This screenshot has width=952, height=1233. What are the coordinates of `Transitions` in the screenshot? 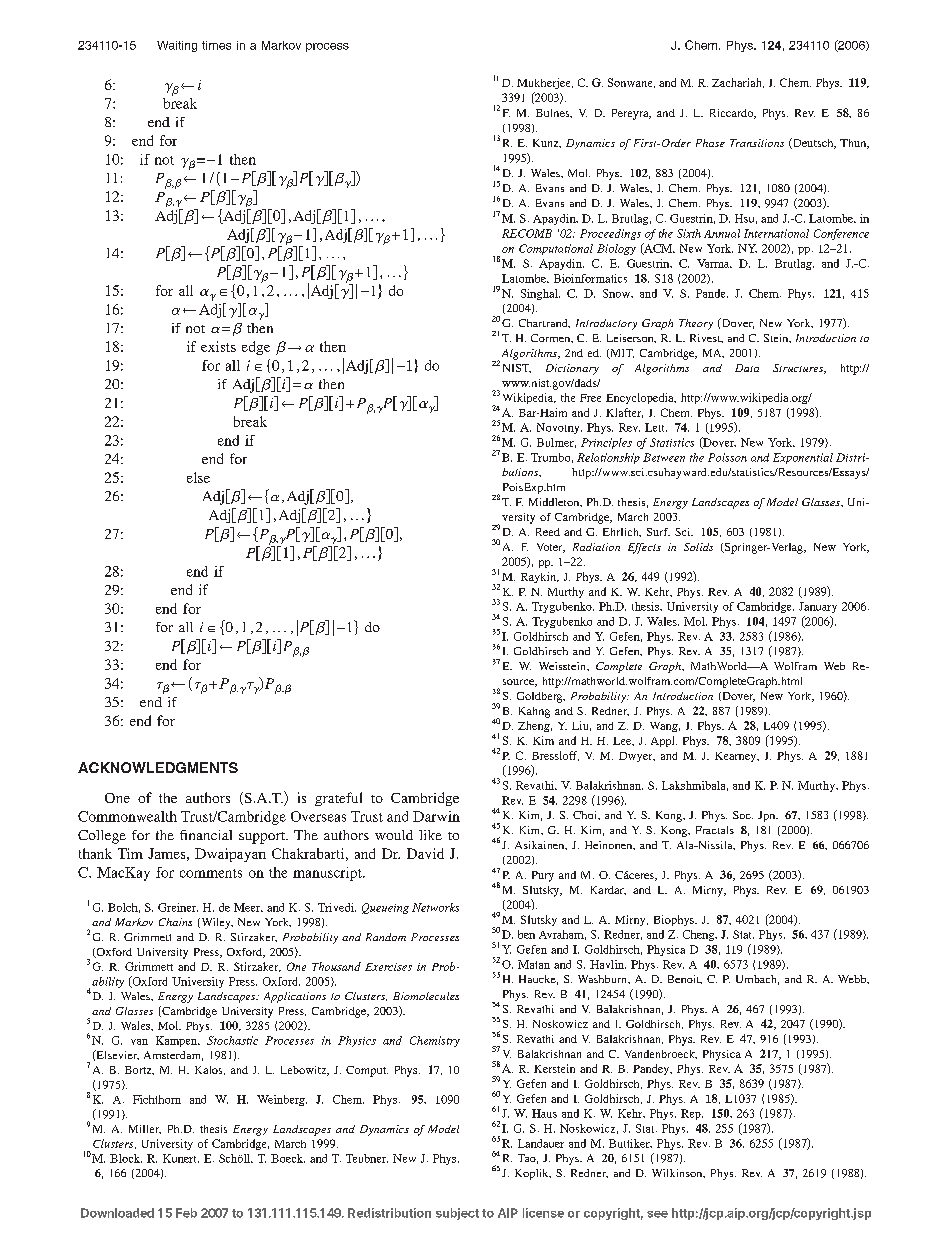 It's located at (757, 143).
